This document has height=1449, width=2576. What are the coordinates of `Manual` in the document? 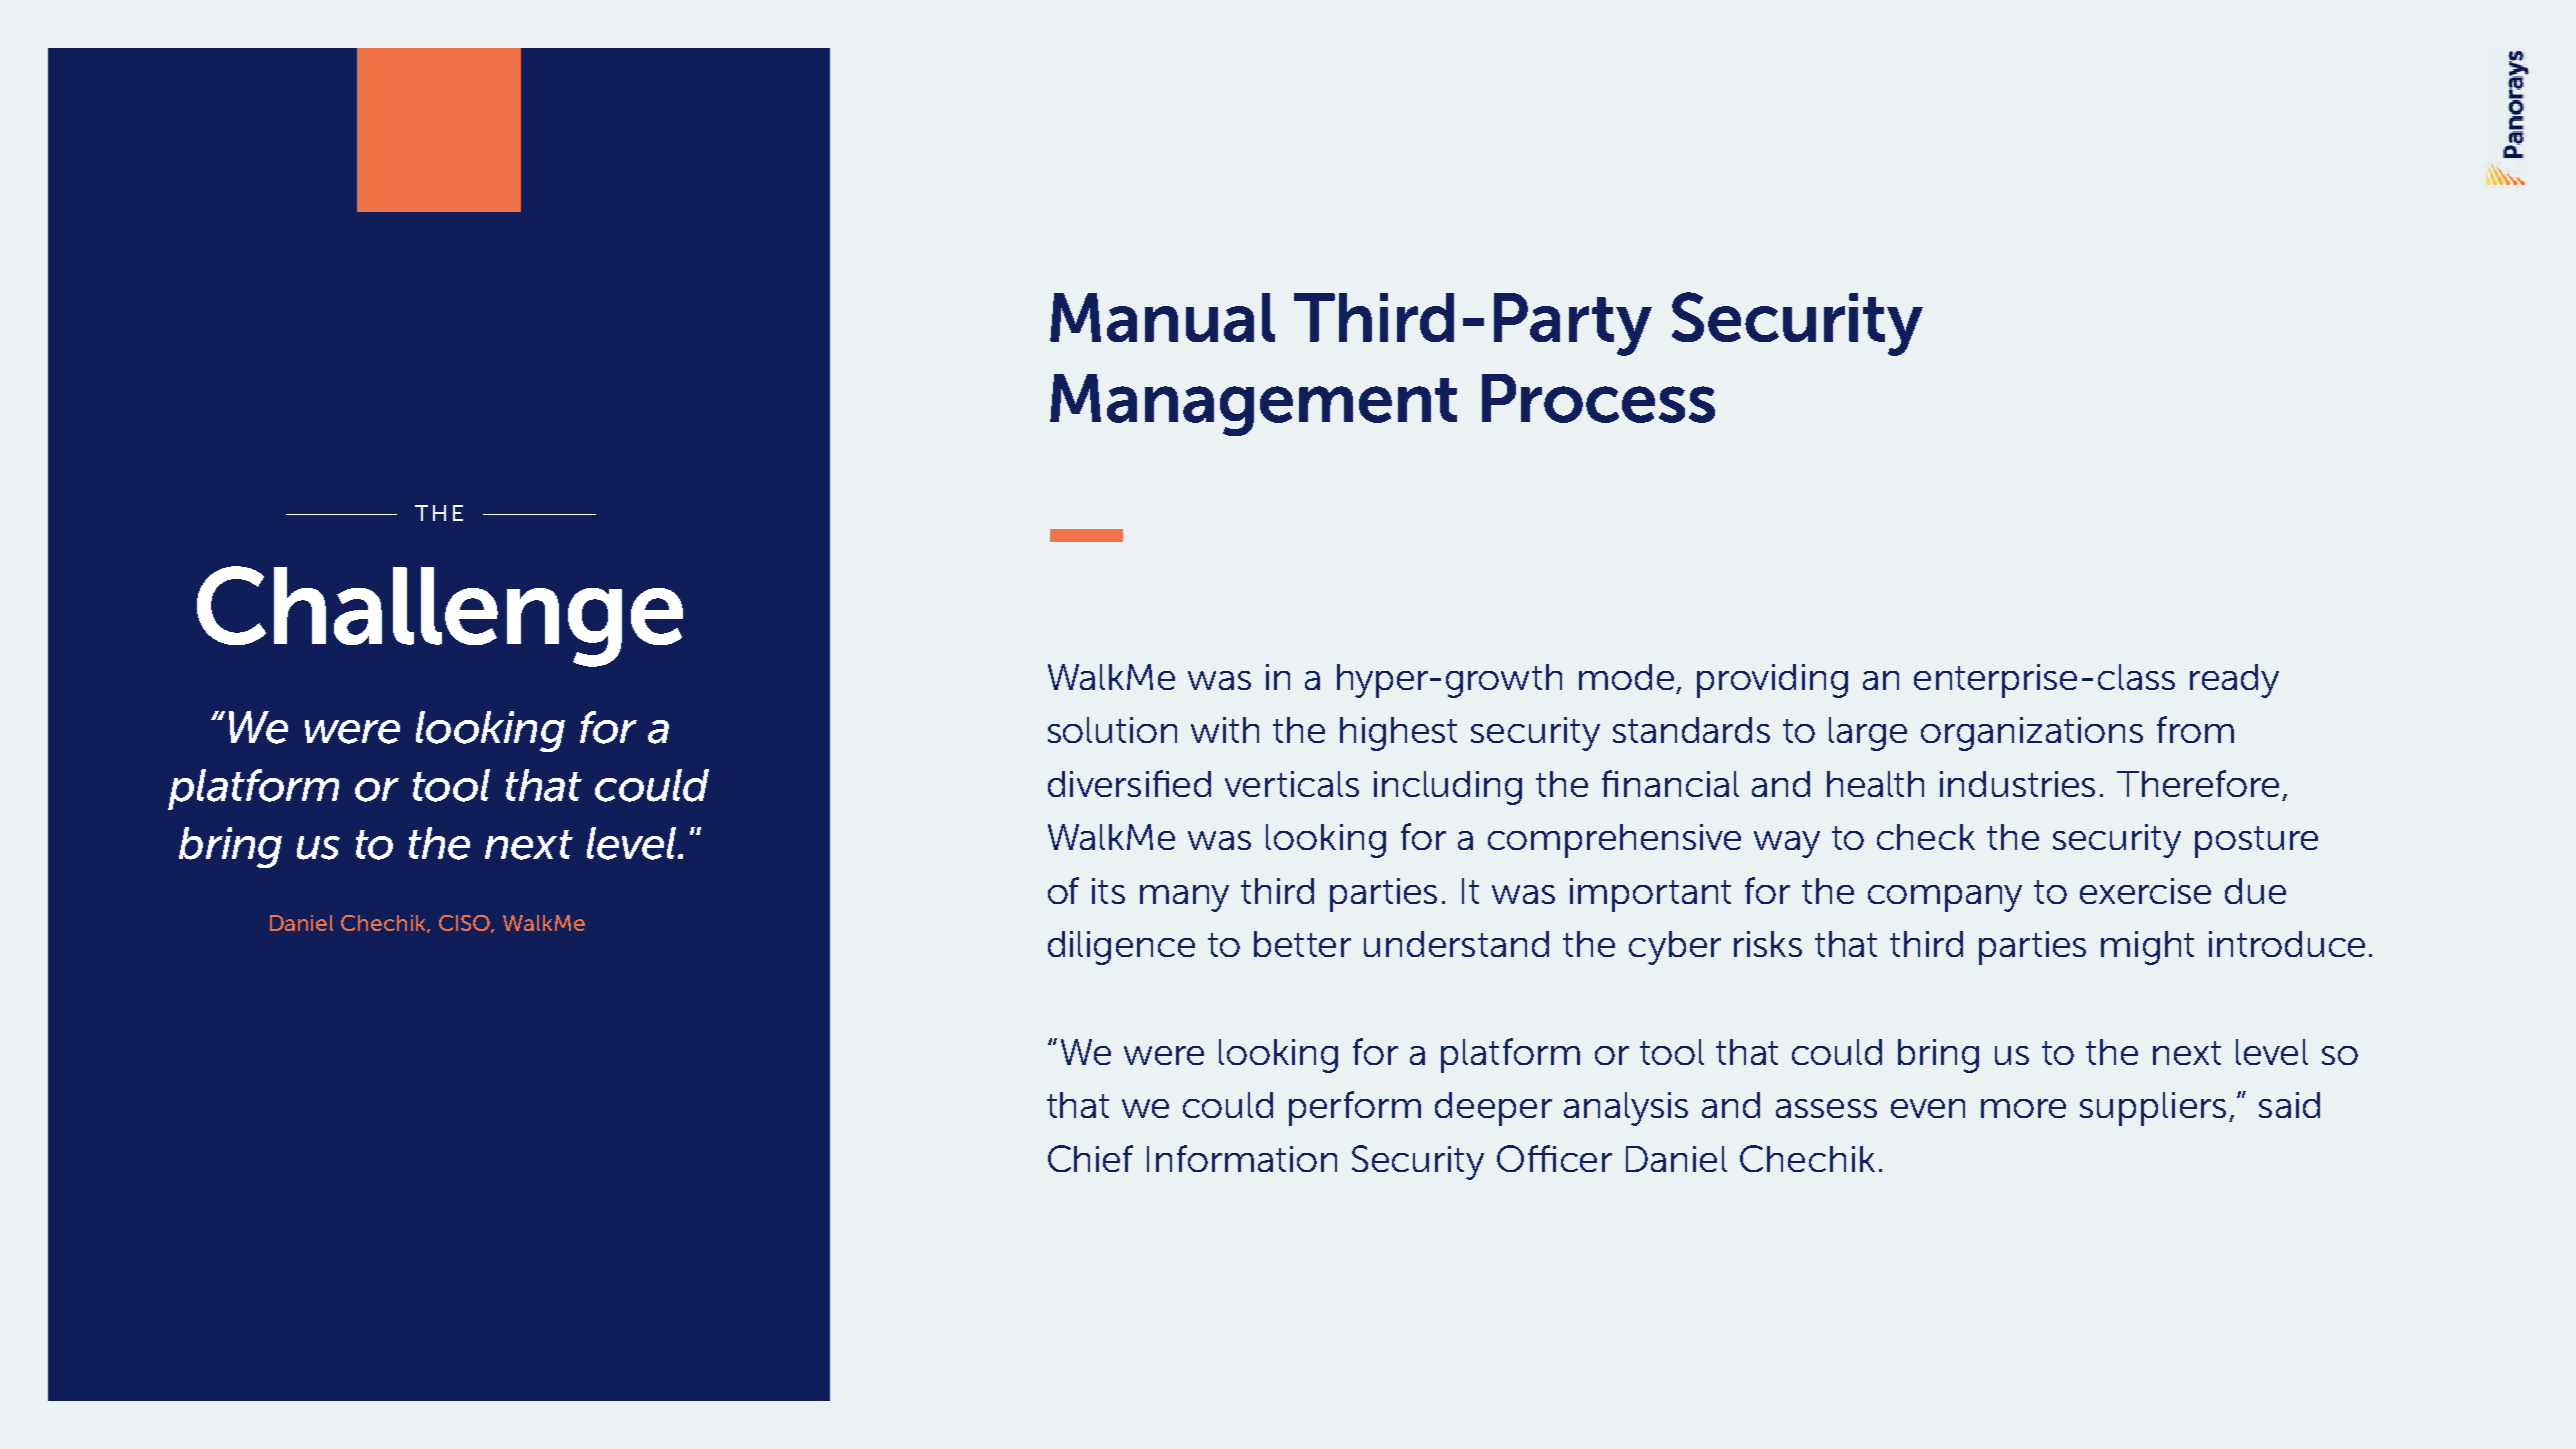 It's located at (1162, 317).
